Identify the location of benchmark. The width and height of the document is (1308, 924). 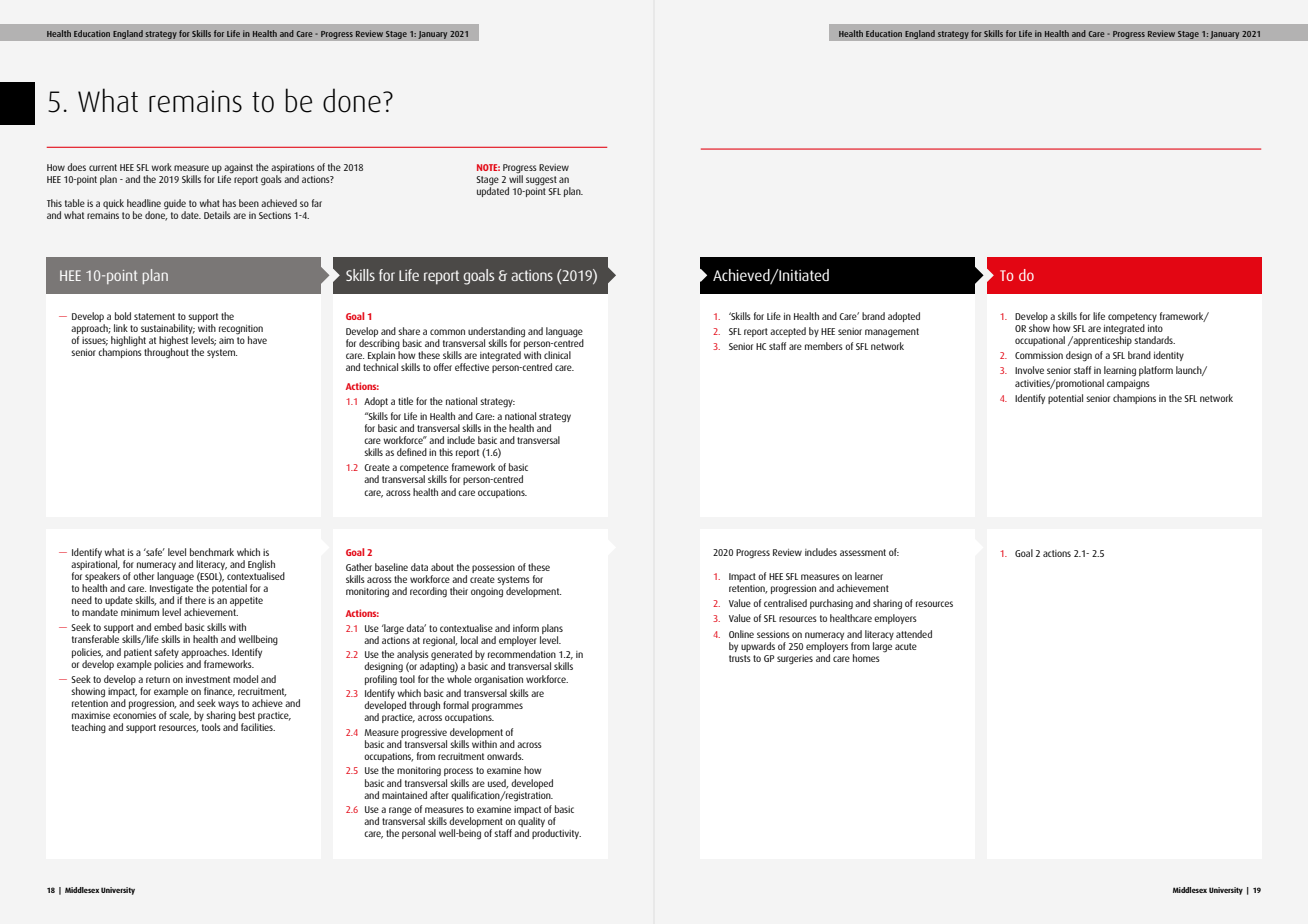
(212, 552).
